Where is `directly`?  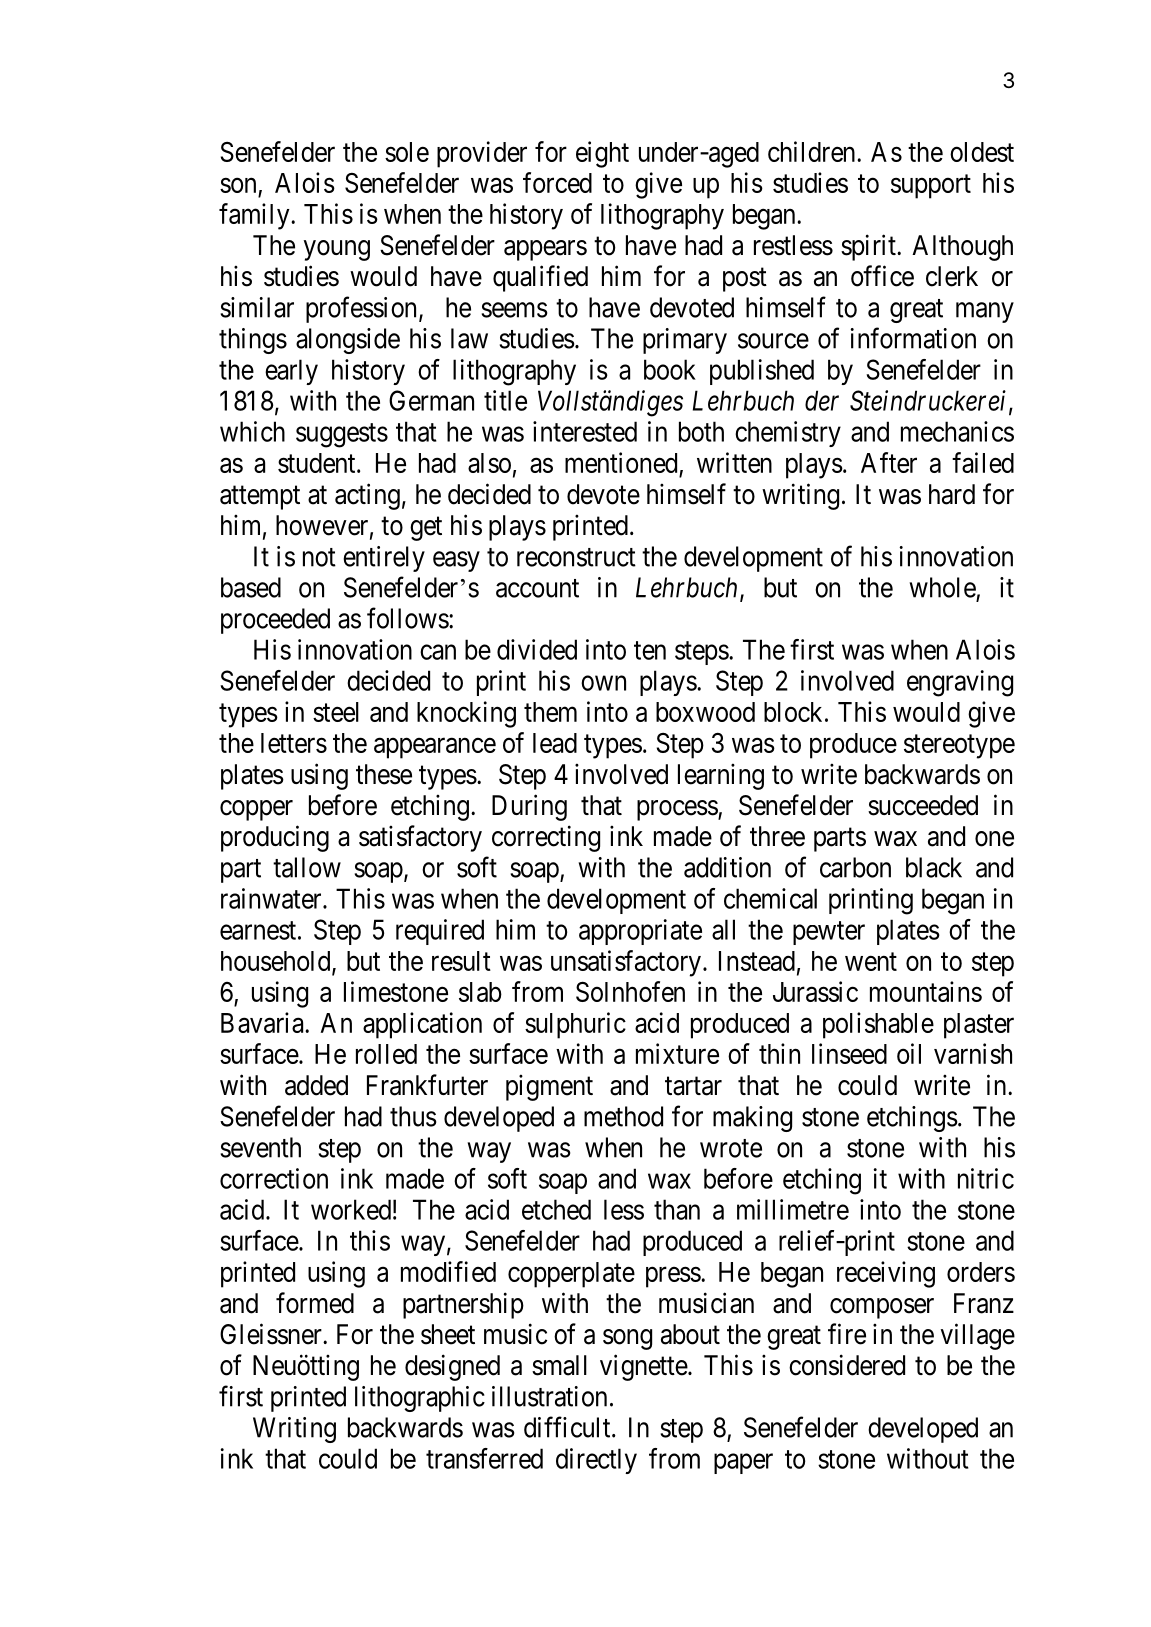 directly is located at coordinates (596, 1461).
